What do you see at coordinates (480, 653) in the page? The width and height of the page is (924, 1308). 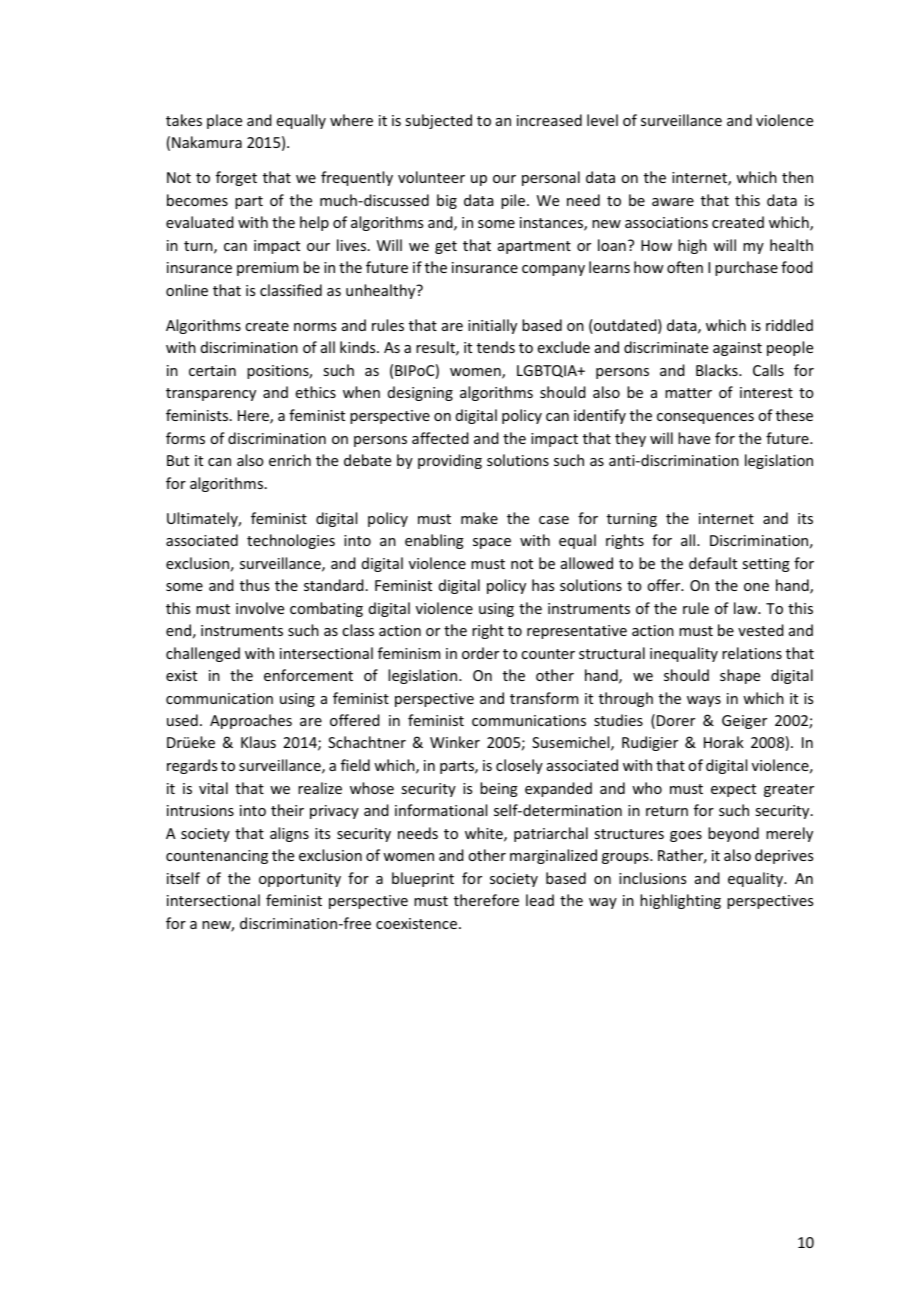 I see `order` at bounding box center [480, 653].
